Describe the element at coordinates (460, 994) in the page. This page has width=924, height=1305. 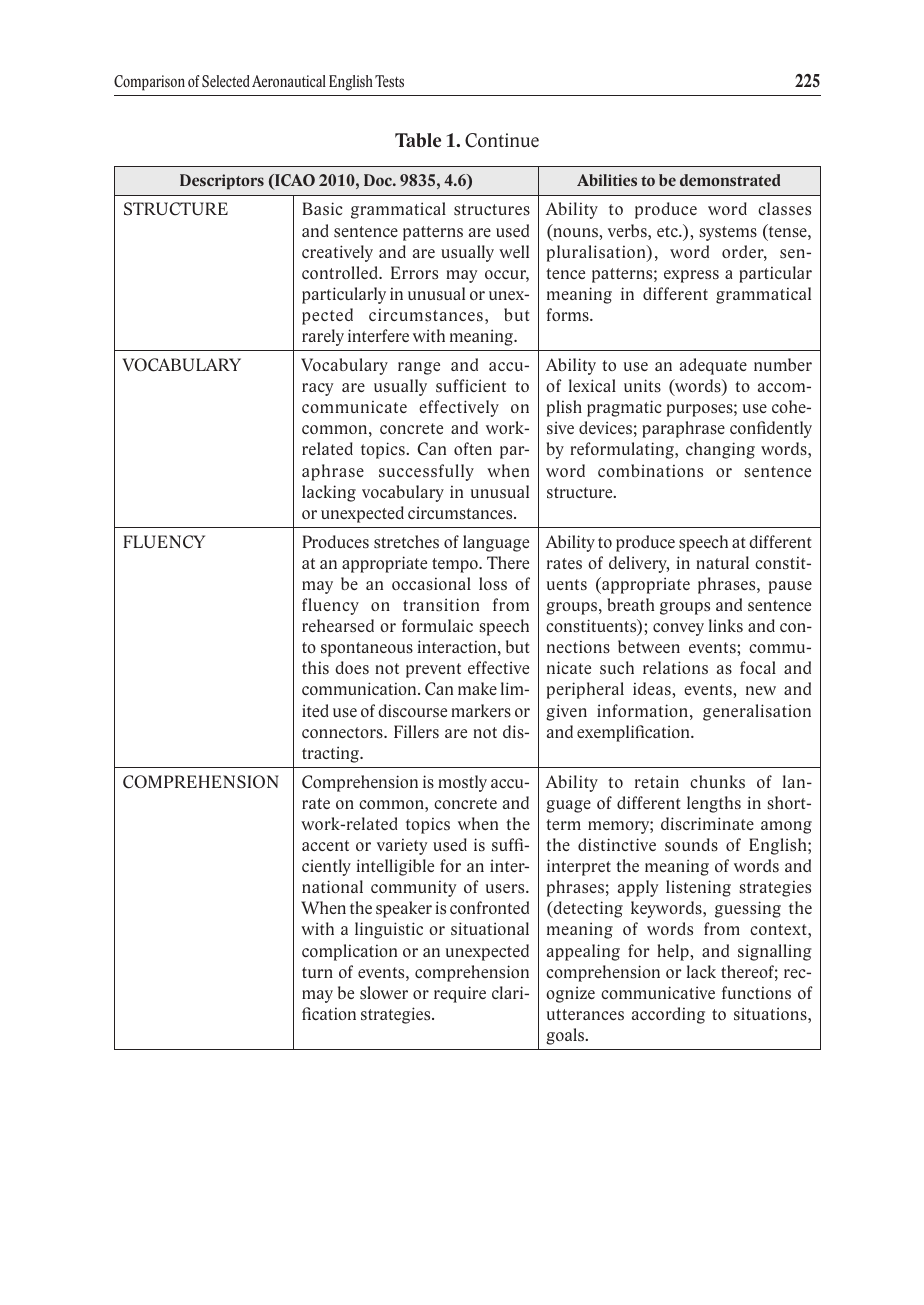
I see `require` at that location.
